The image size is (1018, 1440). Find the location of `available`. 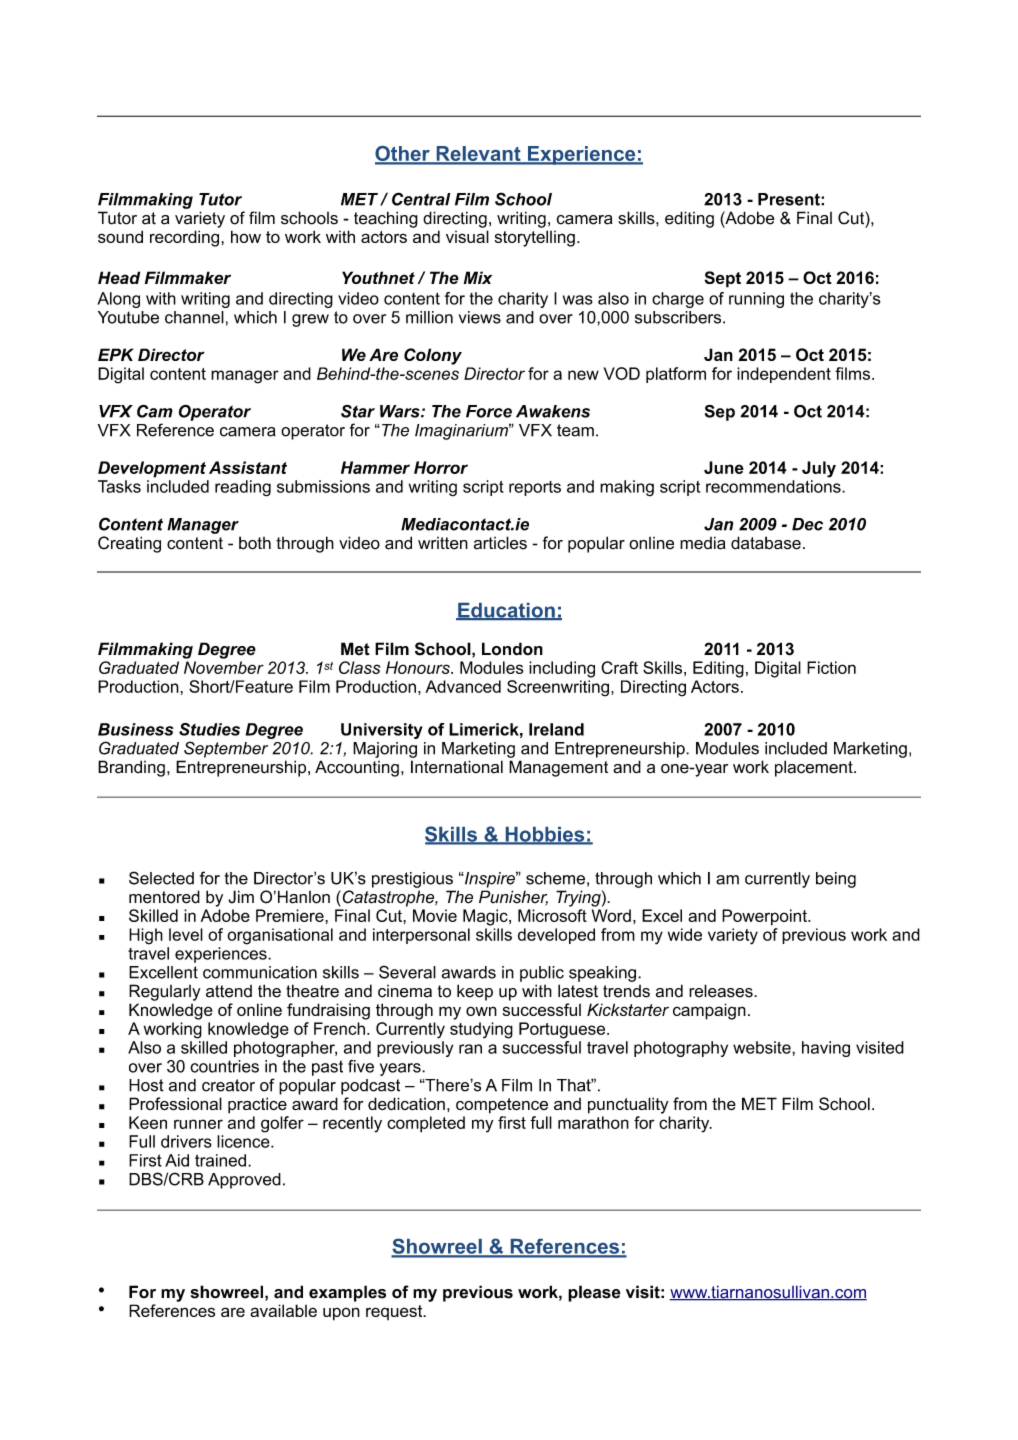

available is located at coordinates (283, 1310).
